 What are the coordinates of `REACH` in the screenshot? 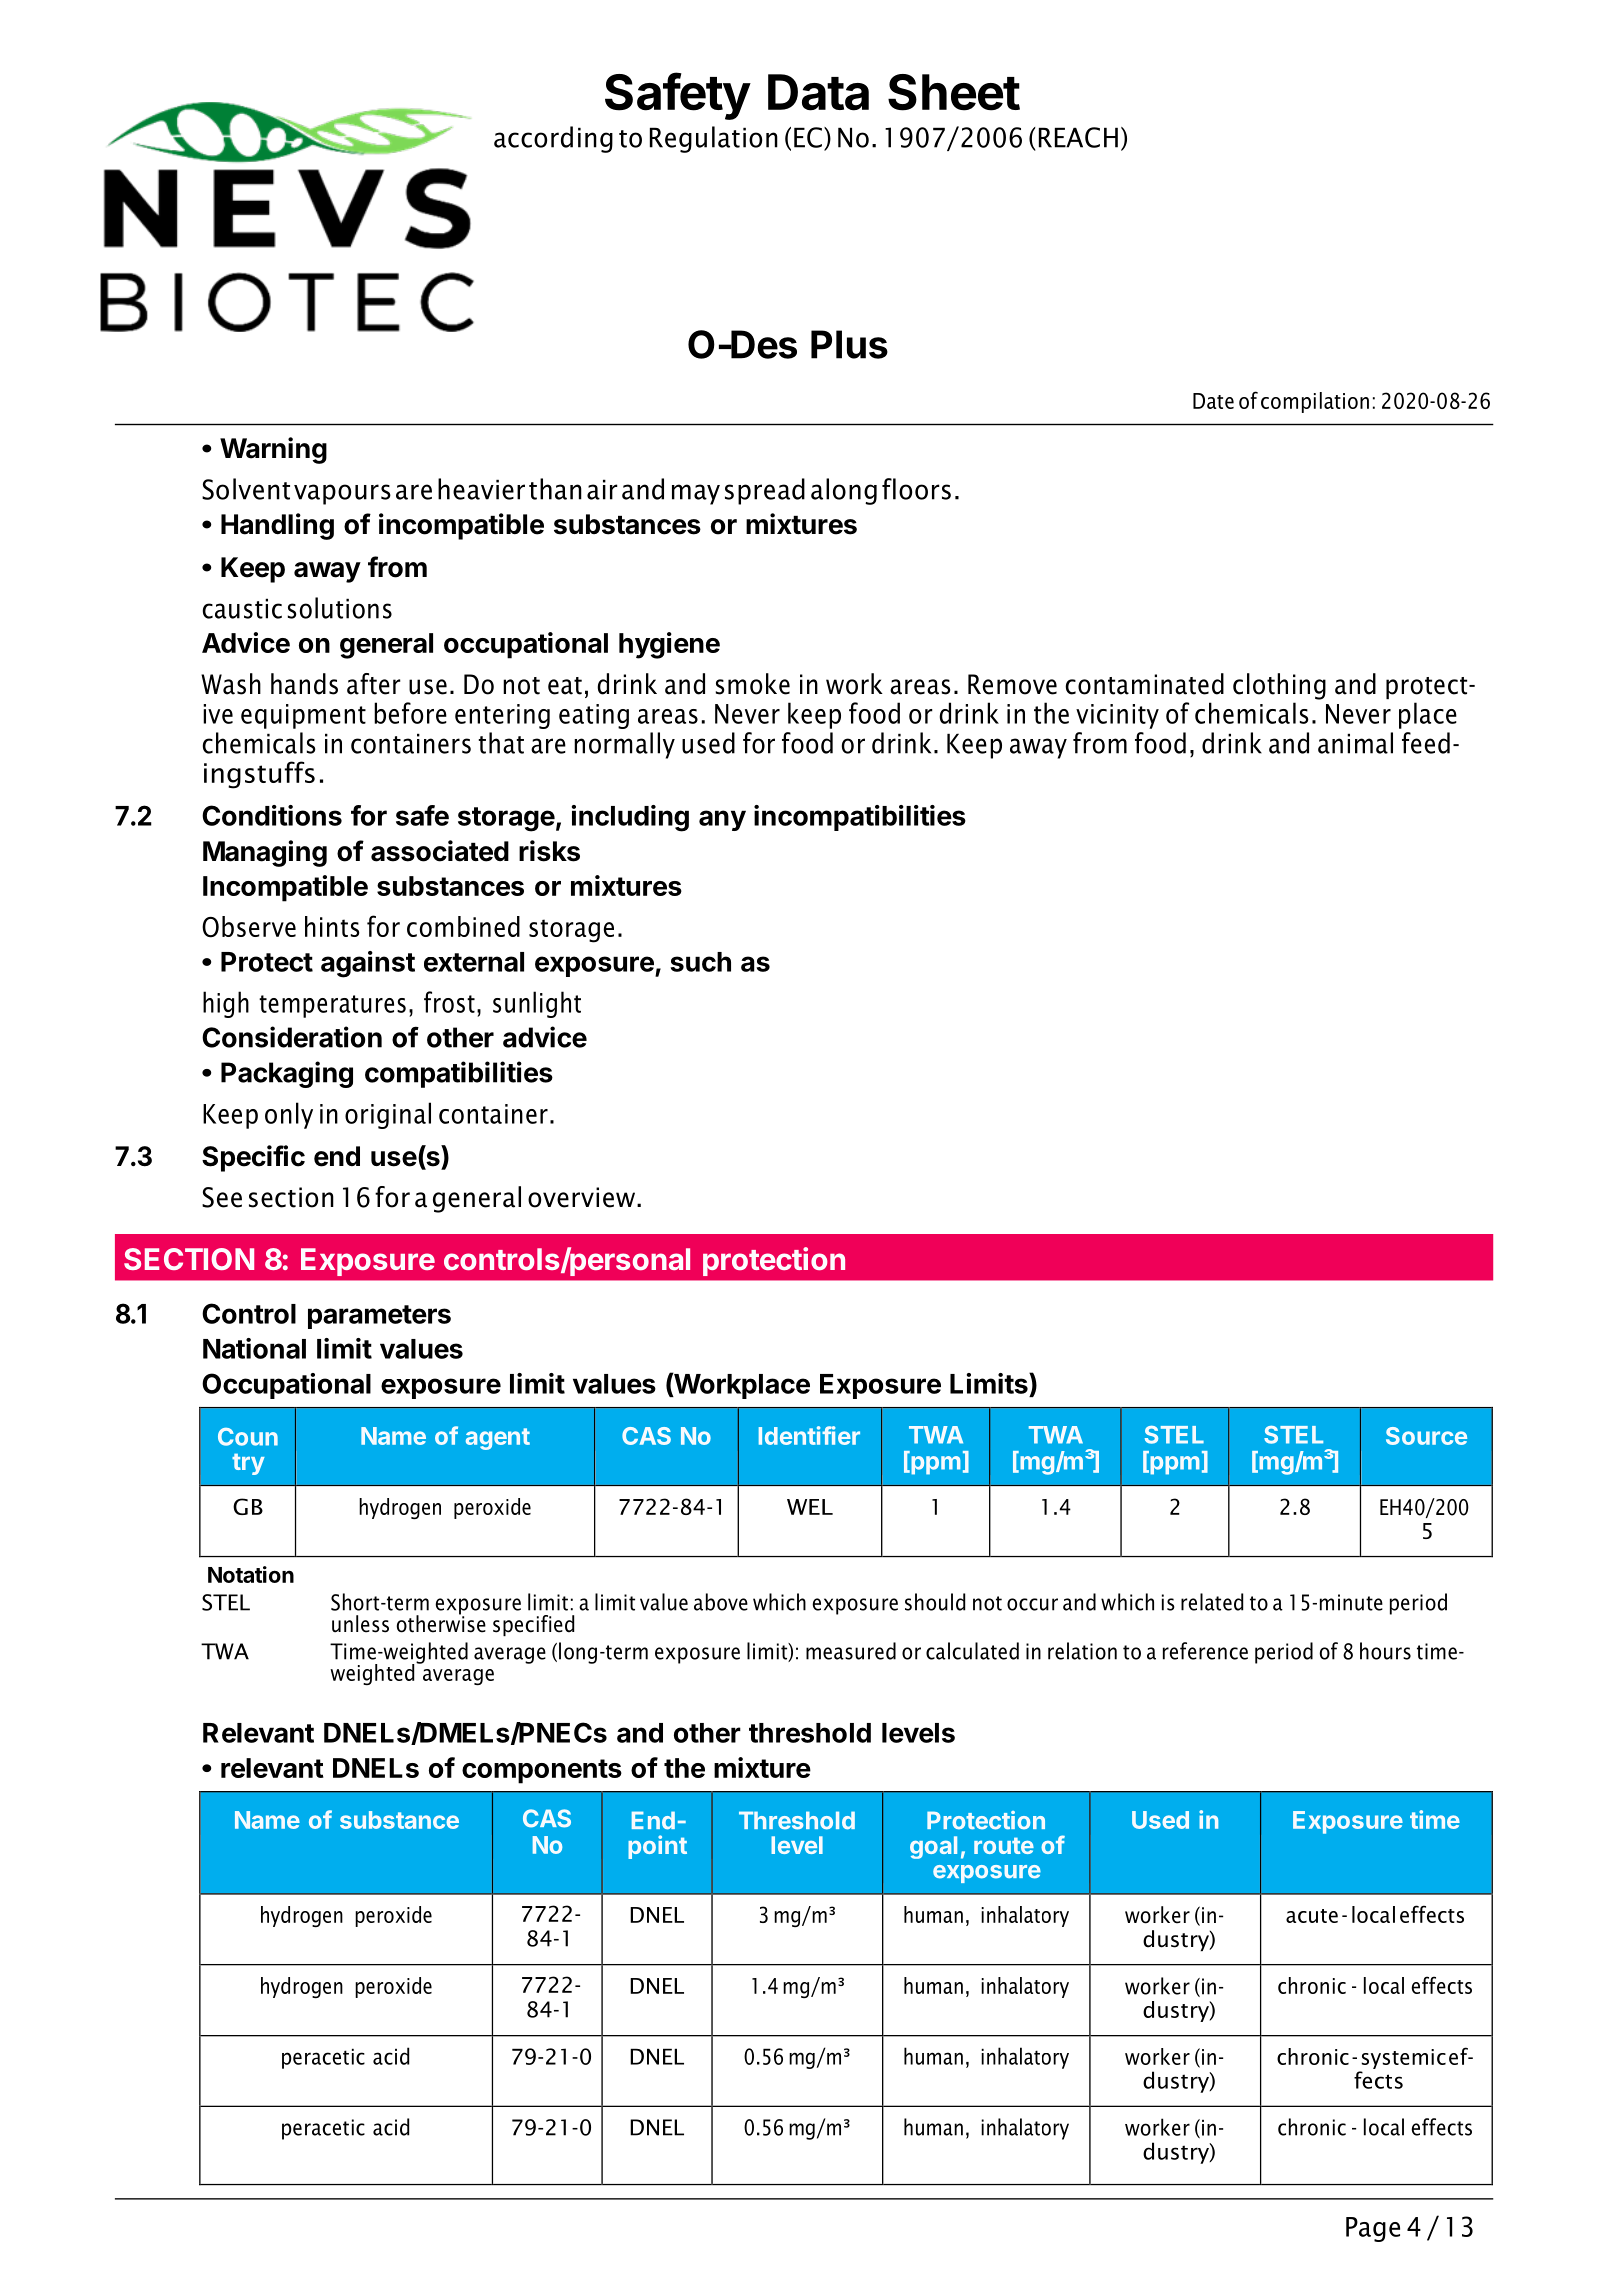 It's located at (1078, 137).
